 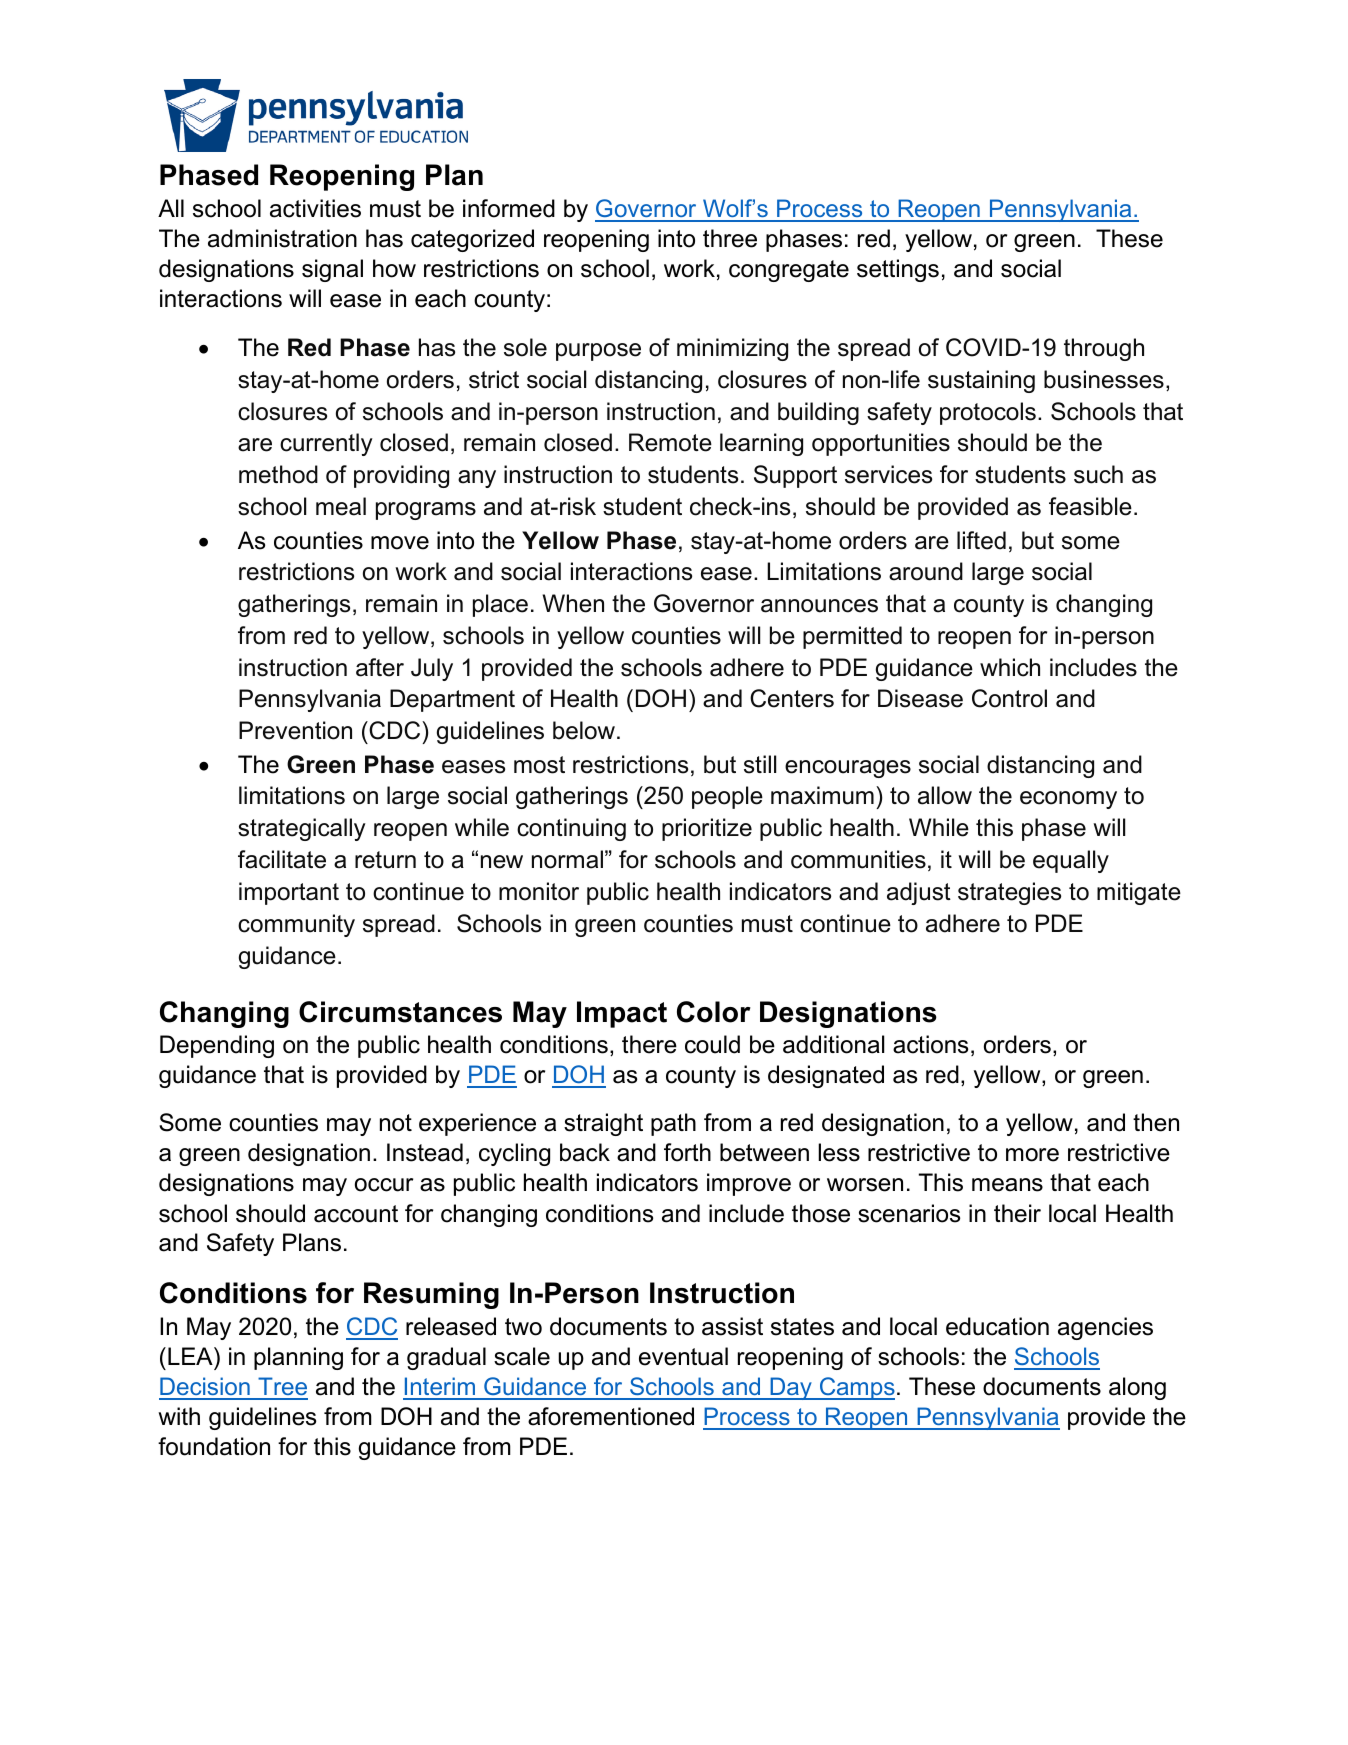 What do you see at coordinates (1068, 800) in the page?
I see `economy` at bounding box center [1068, 800].
